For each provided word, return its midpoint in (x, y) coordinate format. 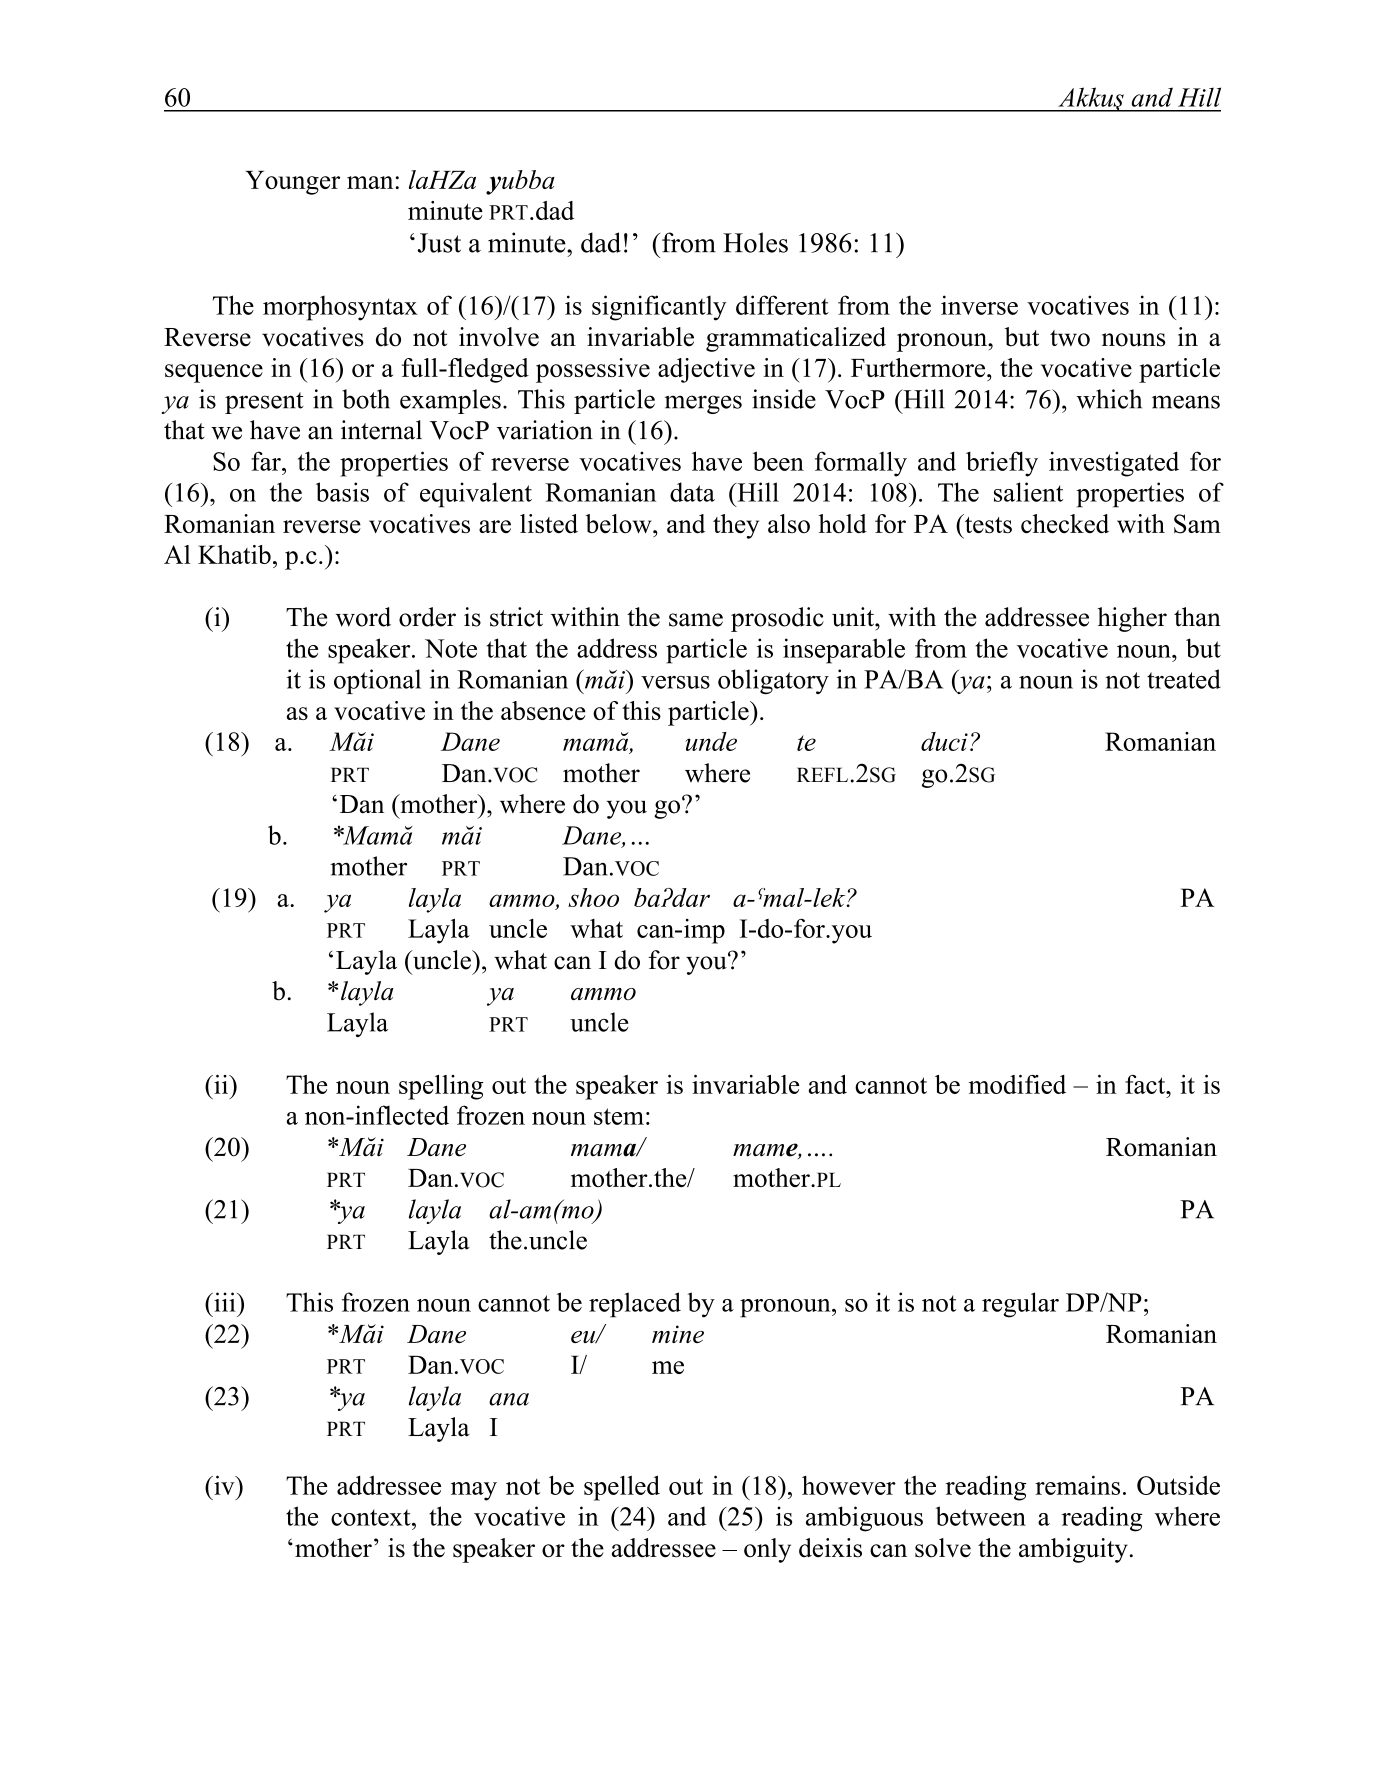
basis (342, 492)
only (767, 1550)
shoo (593, 897)
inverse (979, 305)
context (372, 1517)
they (736, 526)
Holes (755, 242)
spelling (441, 1087)
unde (711, 741)
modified (1017, 1084)
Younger (292, 183)
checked (1065, 524)
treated (1184, 679)
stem (619, 1116)
